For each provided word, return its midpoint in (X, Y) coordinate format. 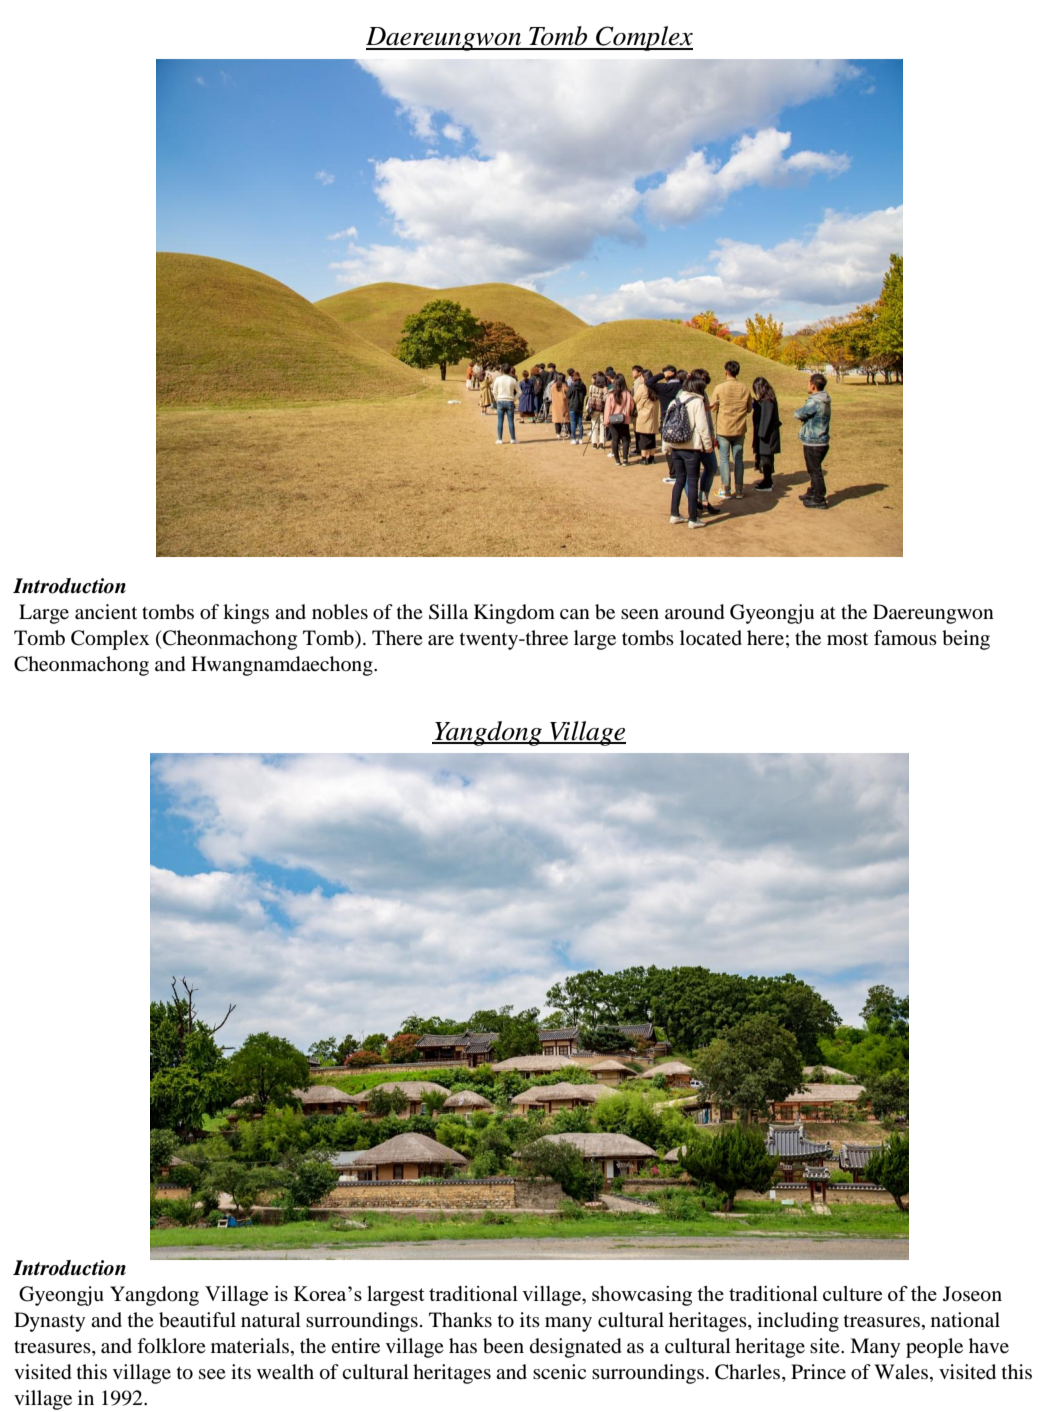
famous (905, 638)
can (575, 614)
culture (852, 1293)
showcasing (642, 1296)
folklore (171, 1346)
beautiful (197, 1320)
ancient (106, 612)
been (503, 1346)
